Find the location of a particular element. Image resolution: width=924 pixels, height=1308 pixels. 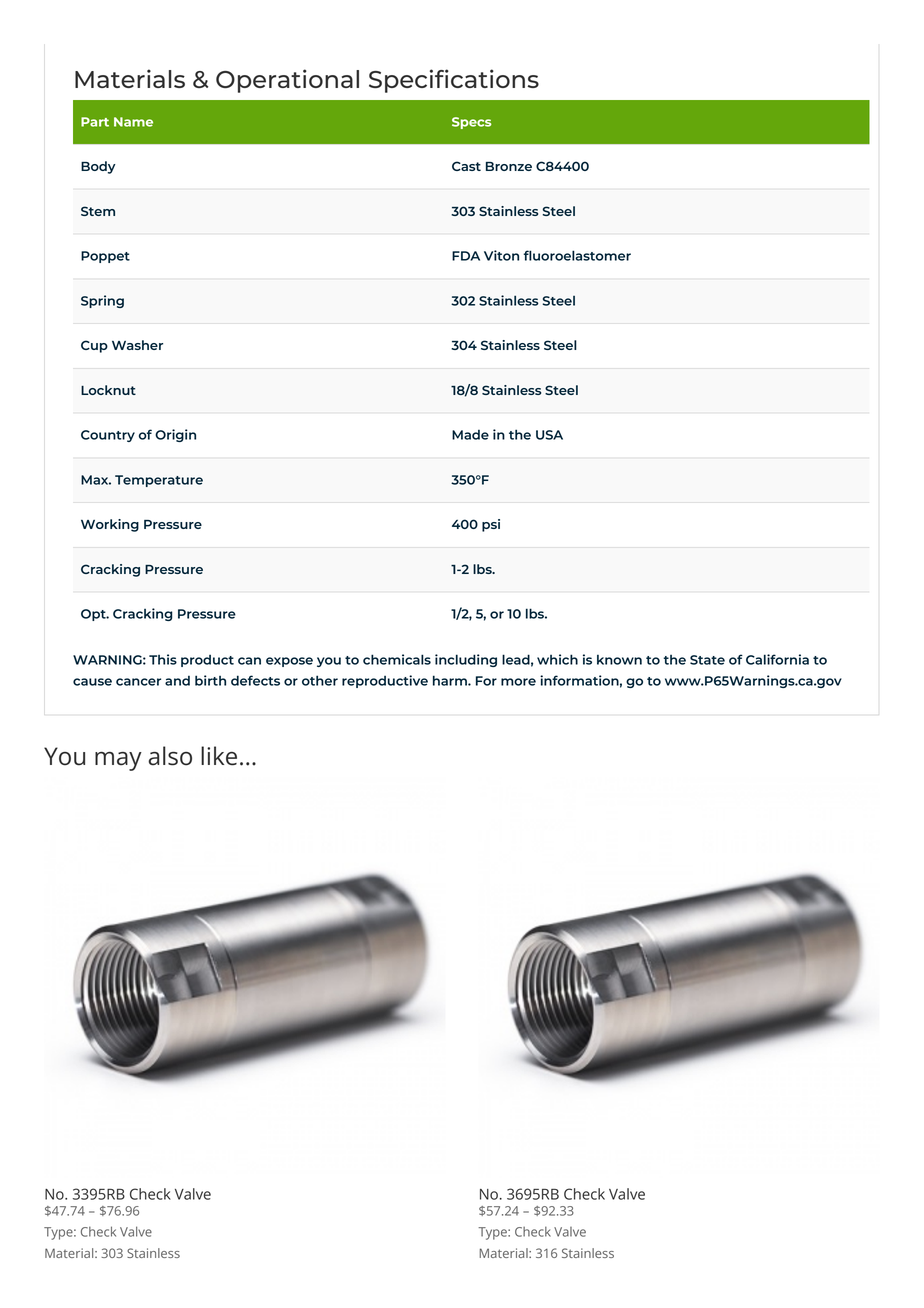

State is located at coordinates (707, 660).
